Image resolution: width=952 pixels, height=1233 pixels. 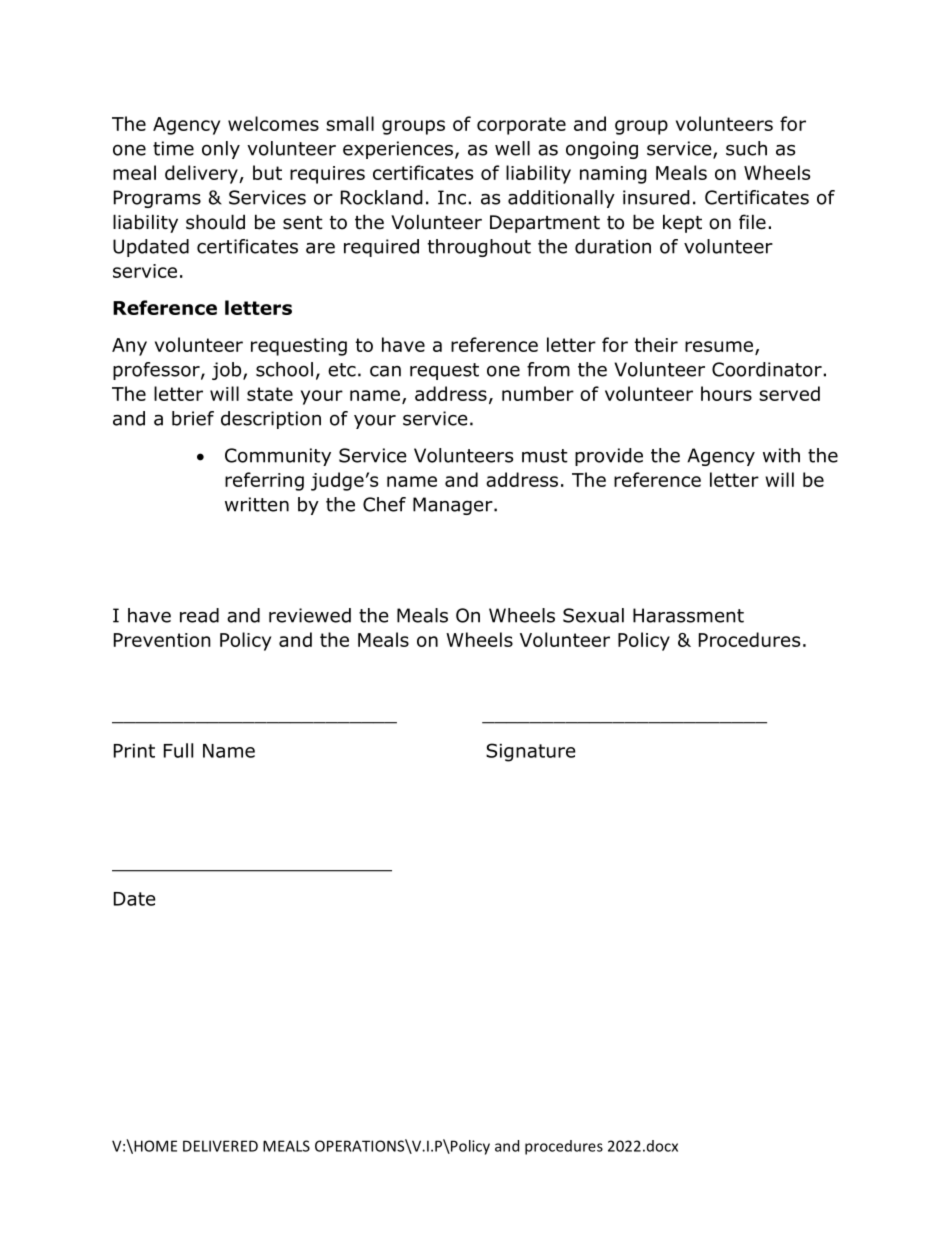 What do you see at coordinates (531, 752) in the screenshot?
I see `Signature` at bounding box center [531, 752].
